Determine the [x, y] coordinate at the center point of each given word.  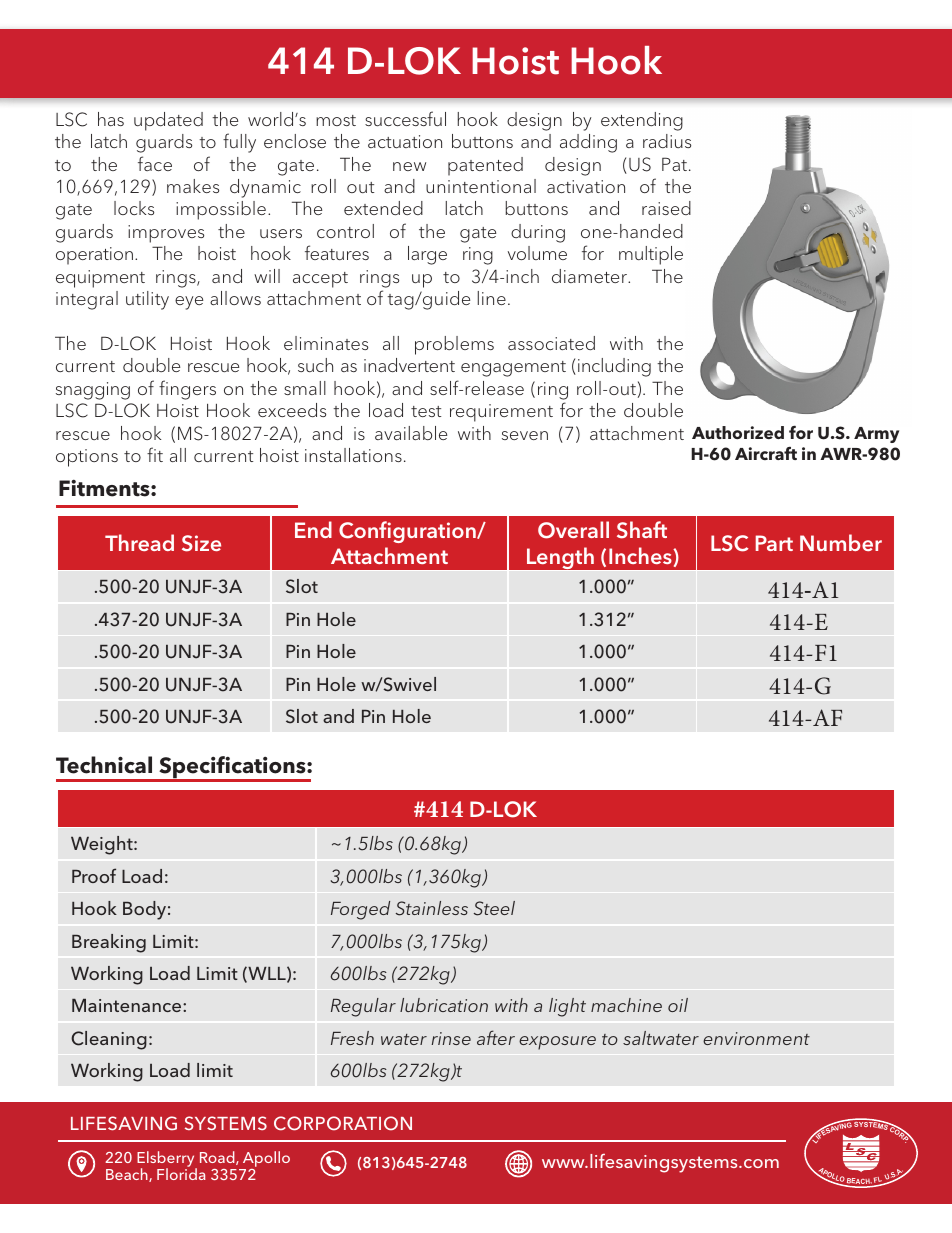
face [155, 163]
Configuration [408, 532]
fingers [187, 390]
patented [485, 166]
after [496, 1037]
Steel [494, 908]
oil [678, 1005]
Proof [94, 875]
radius [667, 141]
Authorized [738, 433]
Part [774, 543]
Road [218, 1158]
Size [201, 543]
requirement [501, 413]
